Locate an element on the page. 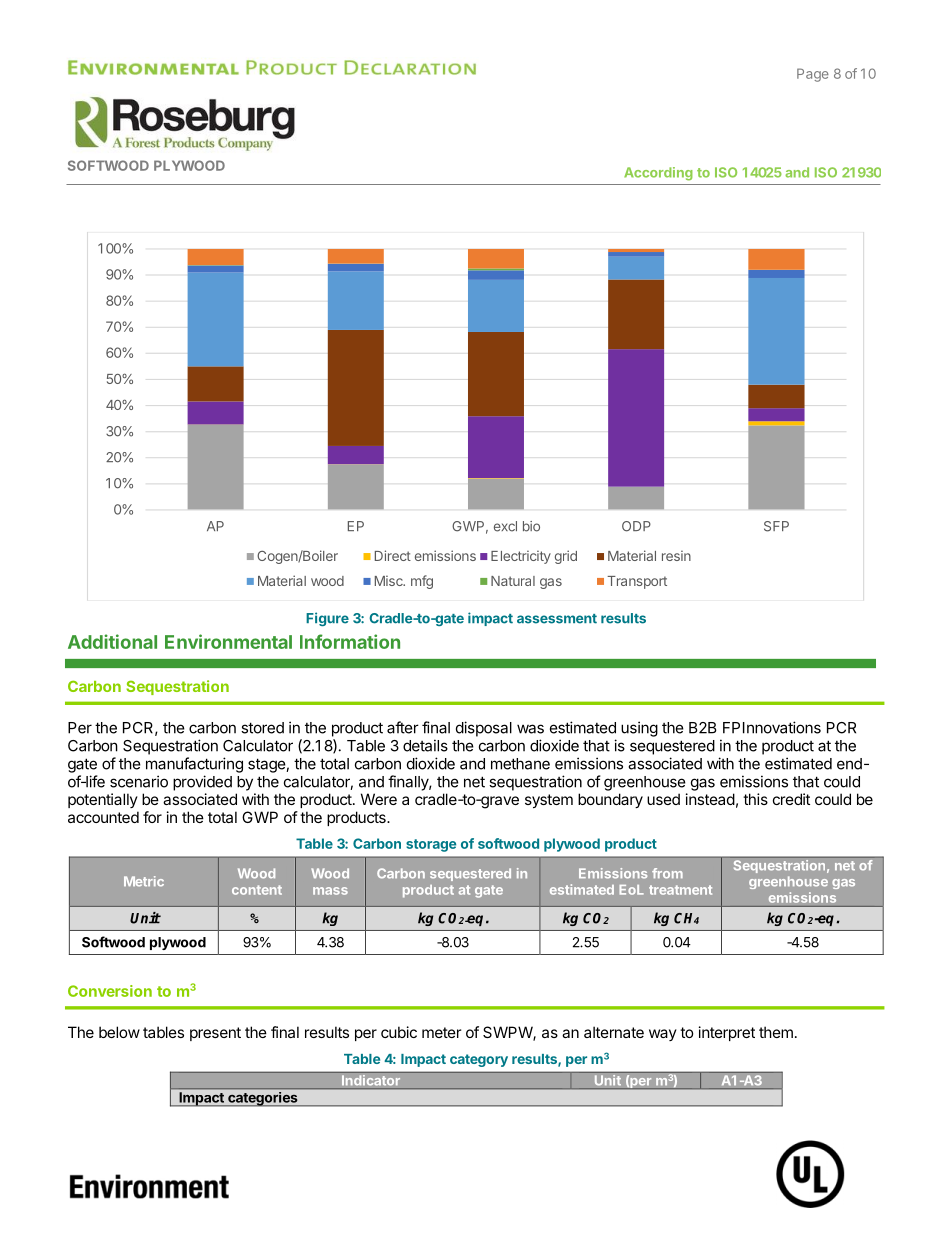 The width and height of the page is (952, 1233). present is located at coordinates (215, 1034).
